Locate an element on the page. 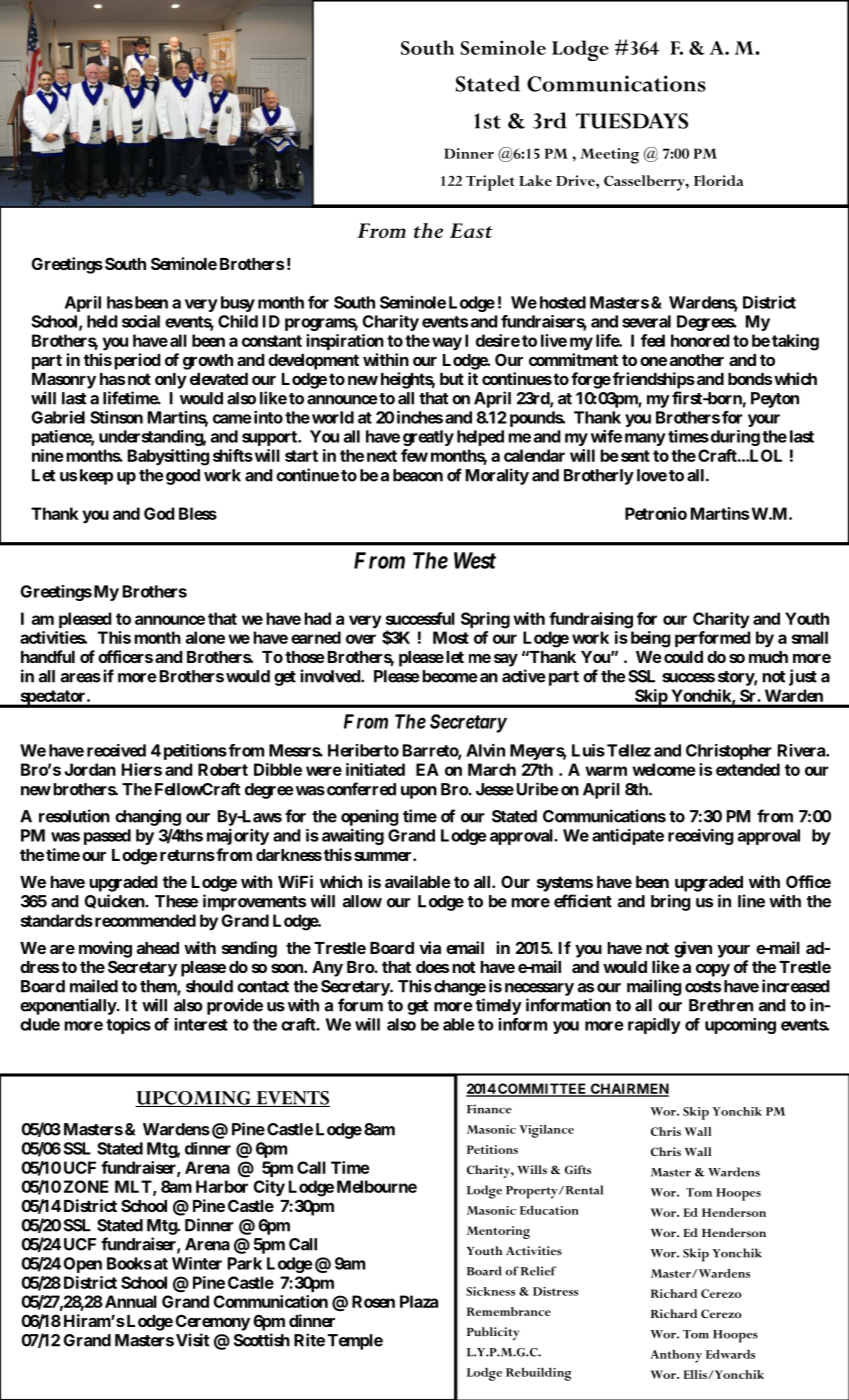  CHAIRMEN is located at coordinates (629, 1090).
